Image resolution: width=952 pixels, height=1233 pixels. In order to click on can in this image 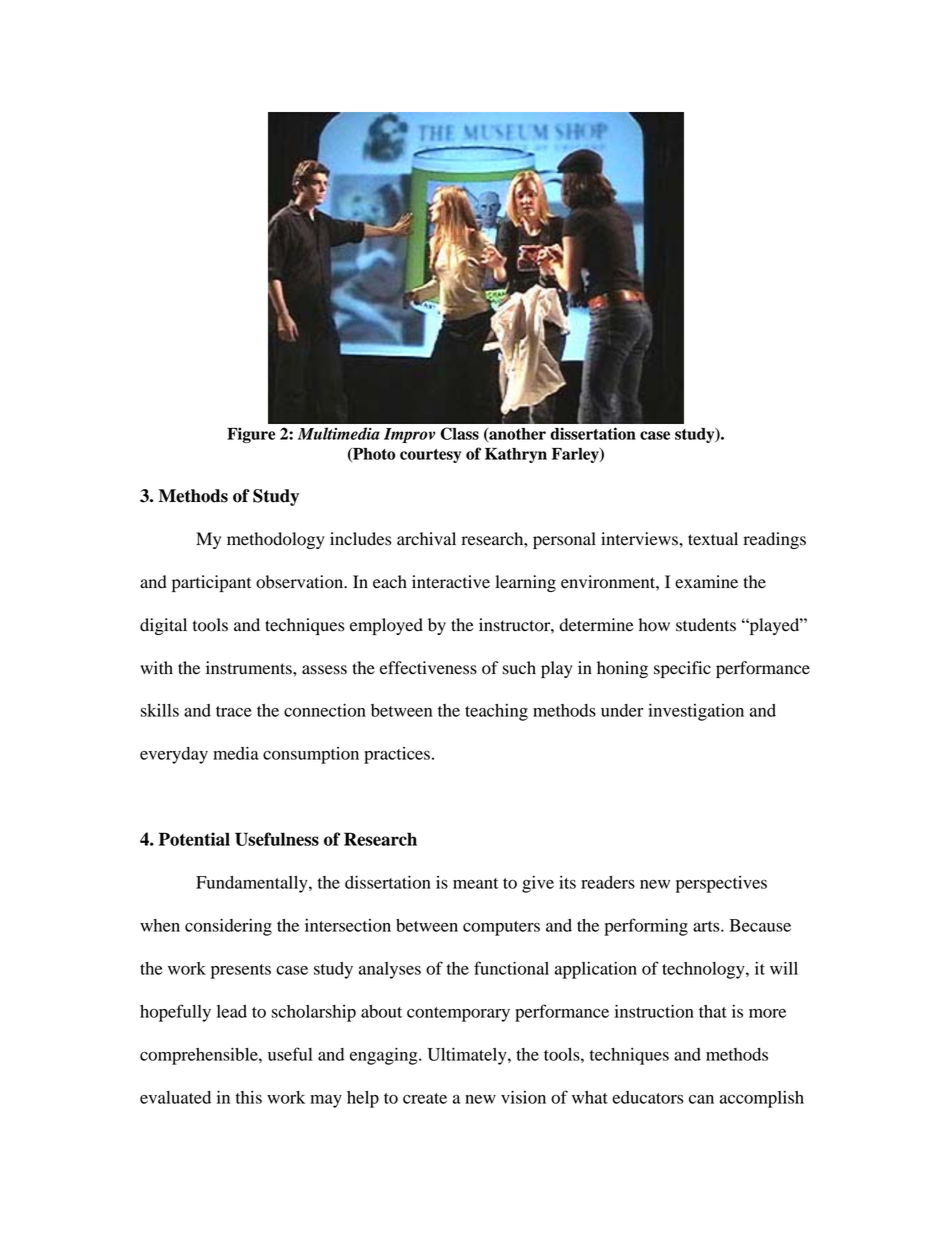, I will do `click(701, 1099)`.
